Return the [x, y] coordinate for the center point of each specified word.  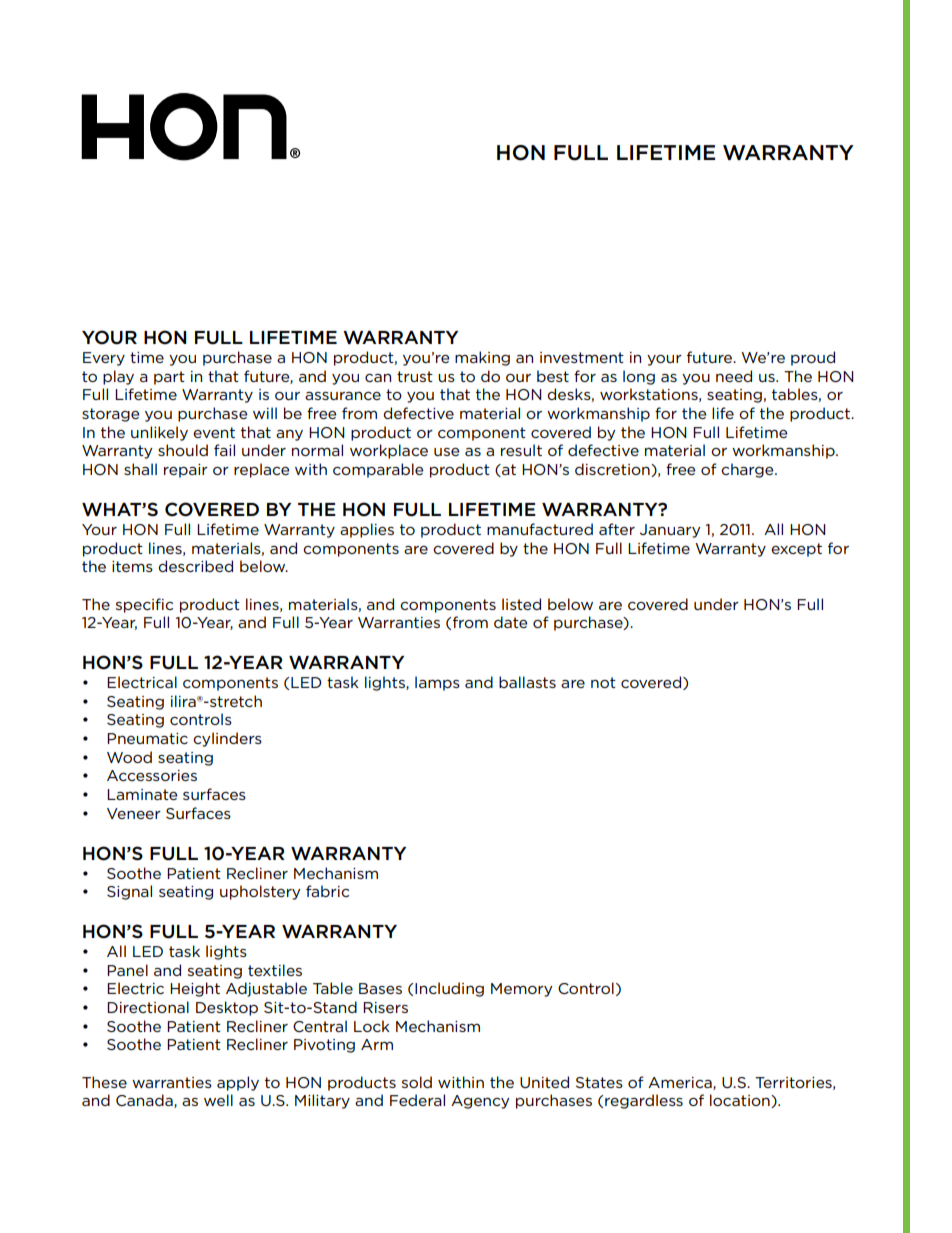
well [218, 1100]
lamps [437, 683]
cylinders [227, 739]
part [169, 378]
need [734, 376]
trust [415, 376]
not [603, 682]
